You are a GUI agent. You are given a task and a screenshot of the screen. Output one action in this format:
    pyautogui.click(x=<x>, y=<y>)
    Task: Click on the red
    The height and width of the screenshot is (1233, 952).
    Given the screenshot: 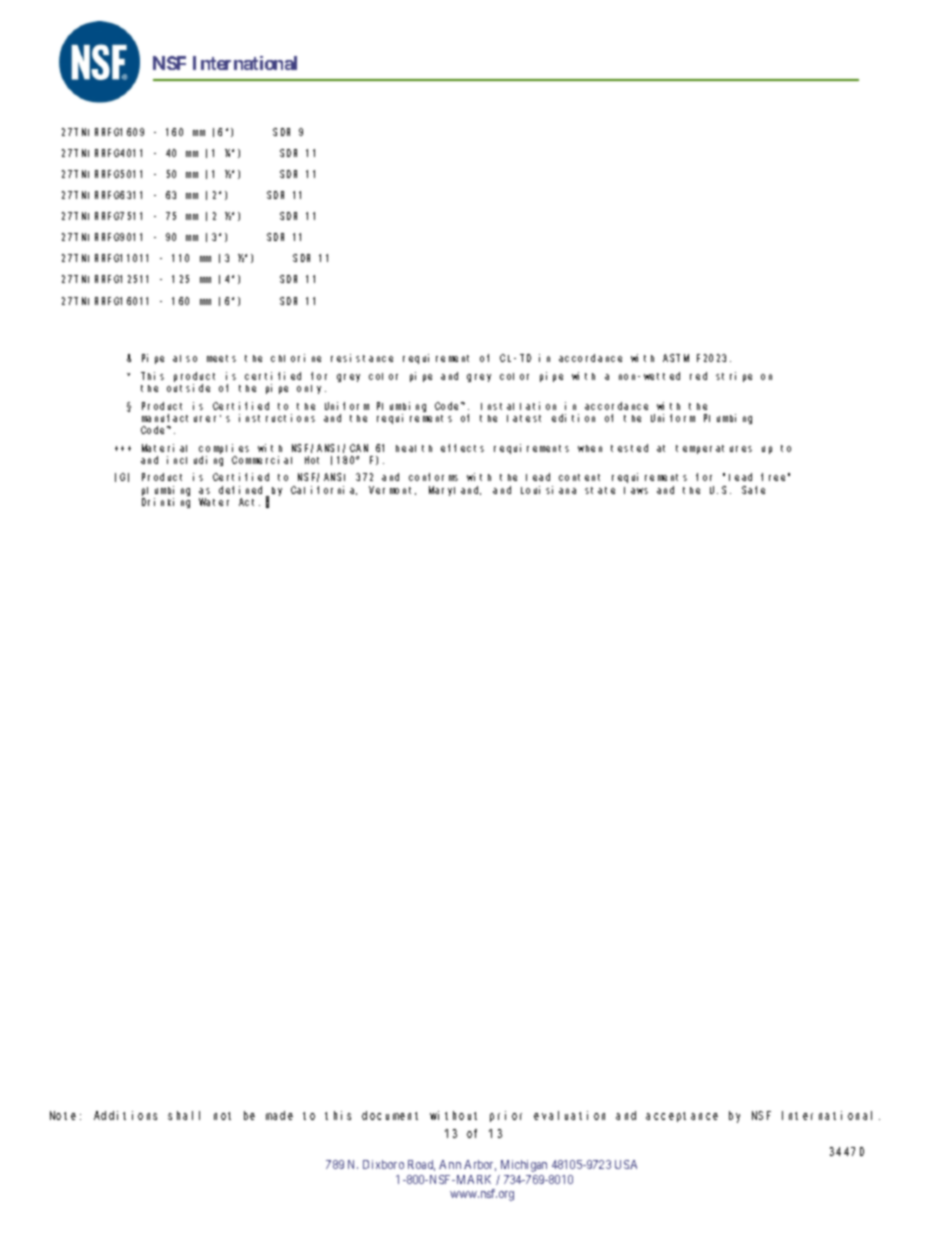 What is the action you would take?
    pyautogui.click(x=698, y=376)
